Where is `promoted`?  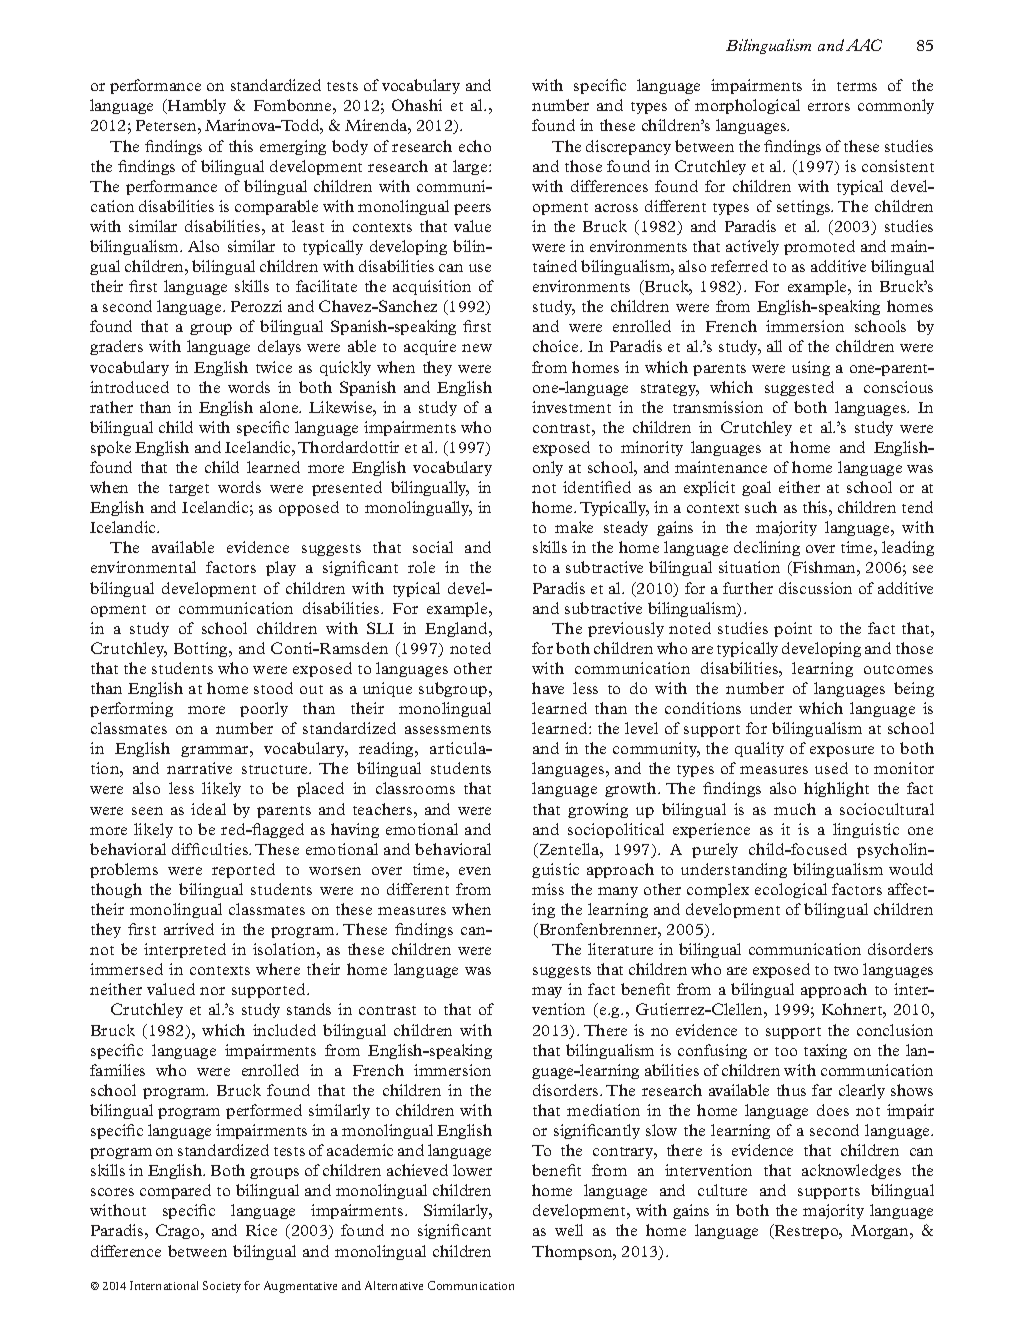 promoted is located at coordinates (819, 247).
